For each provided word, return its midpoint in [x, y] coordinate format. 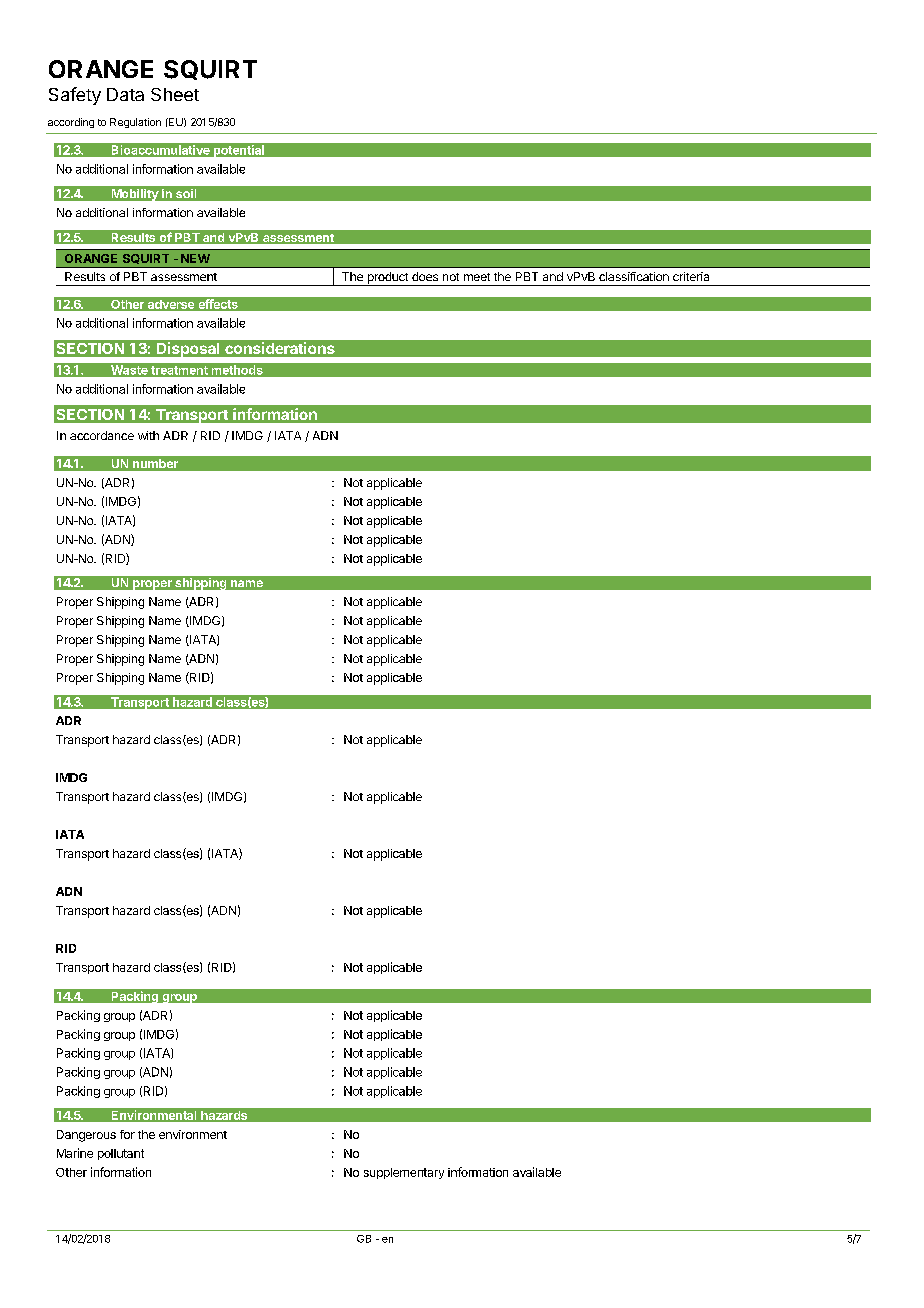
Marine [75, 1153]
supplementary [404, 1173]
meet [477, 277]
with [148, 435]
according [71, 123]
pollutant [121, 1154]
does [425, 276]
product [387, 279]
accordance [102, 435]
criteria [691, 276]
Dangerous [86, 1136]
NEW [195, 258]
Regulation [135, 123]
